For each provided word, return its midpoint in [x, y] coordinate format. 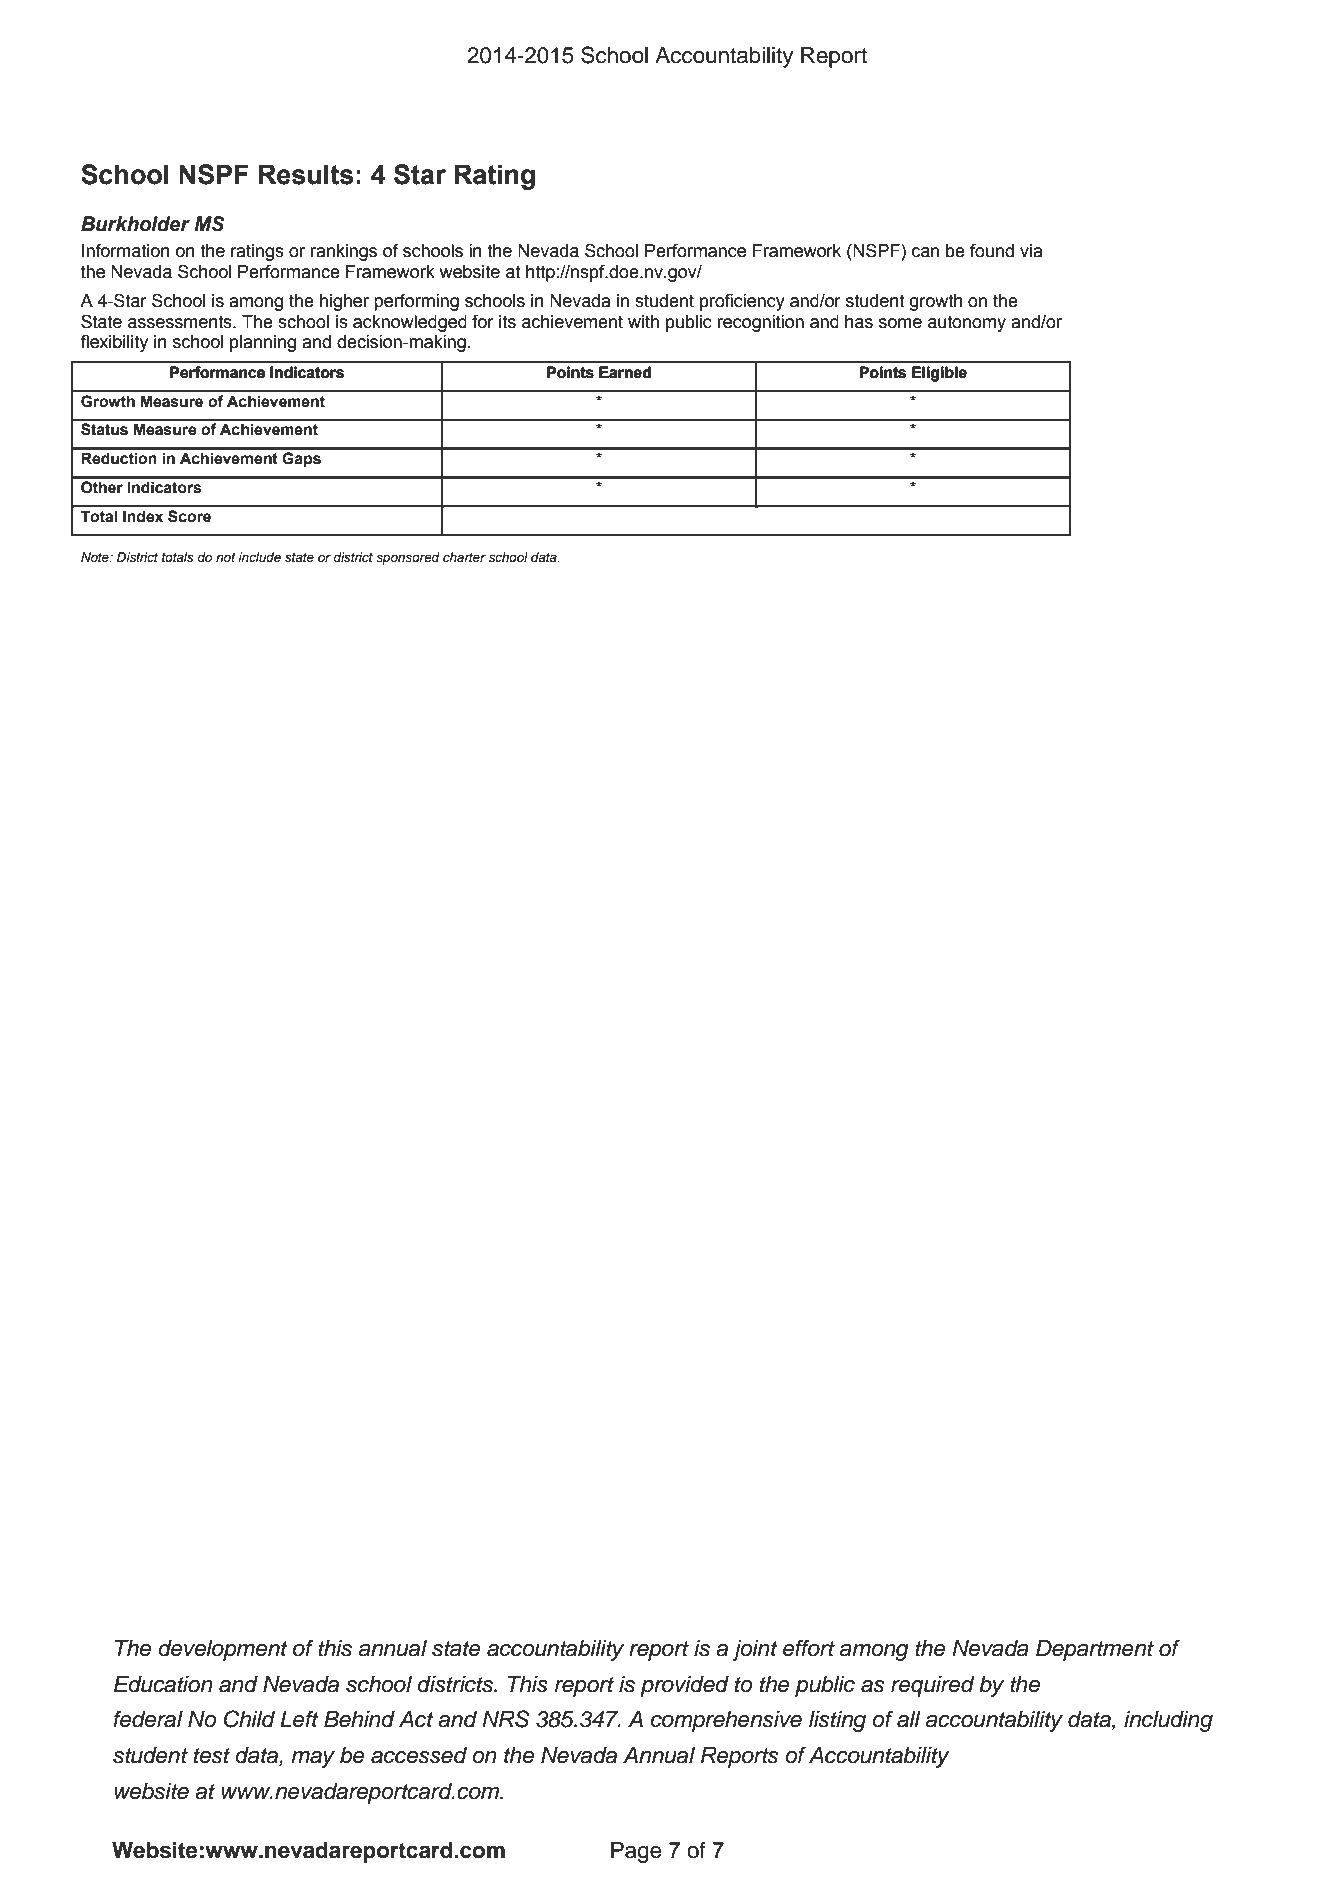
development [223, 1650]
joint [755, 1650]
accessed [419, 1755]
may [313, 1759]
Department [1095, 1650]
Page [636, 1852]
